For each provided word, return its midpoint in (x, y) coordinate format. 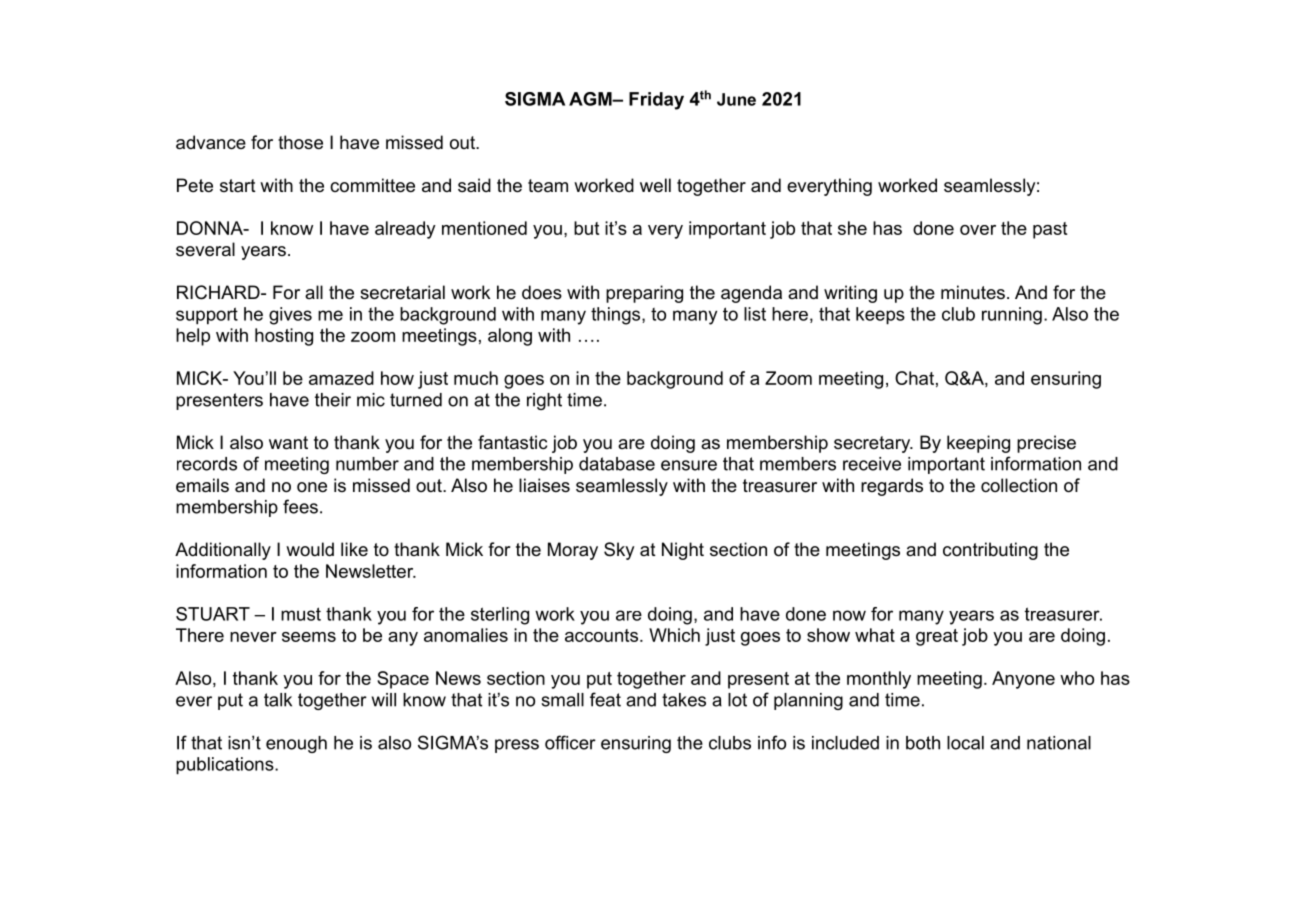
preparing (644, 294)
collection (1019, 485)
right (544, 401)
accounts (603, 635)
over (978, 230)
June (736, 99)
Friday (656, 101)
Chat (914, 378)
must (301, 614)
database (617, 464)
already (405, 230)
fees (300, 506)
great (937, 637)
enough (296, 744)
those (300, 142)
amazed (341, 378)
